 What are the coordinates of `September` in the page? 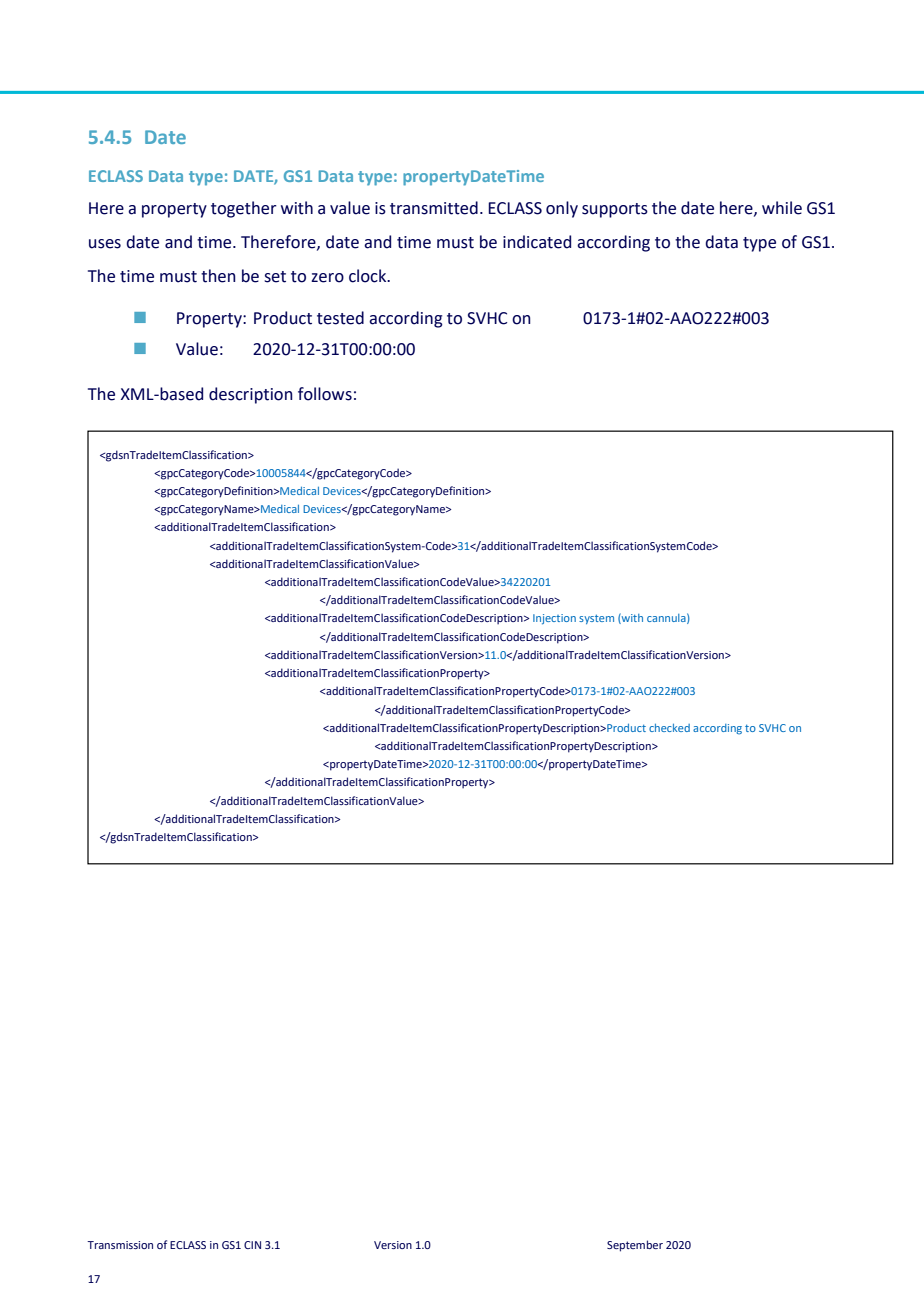 It's located at (635, 1246).
